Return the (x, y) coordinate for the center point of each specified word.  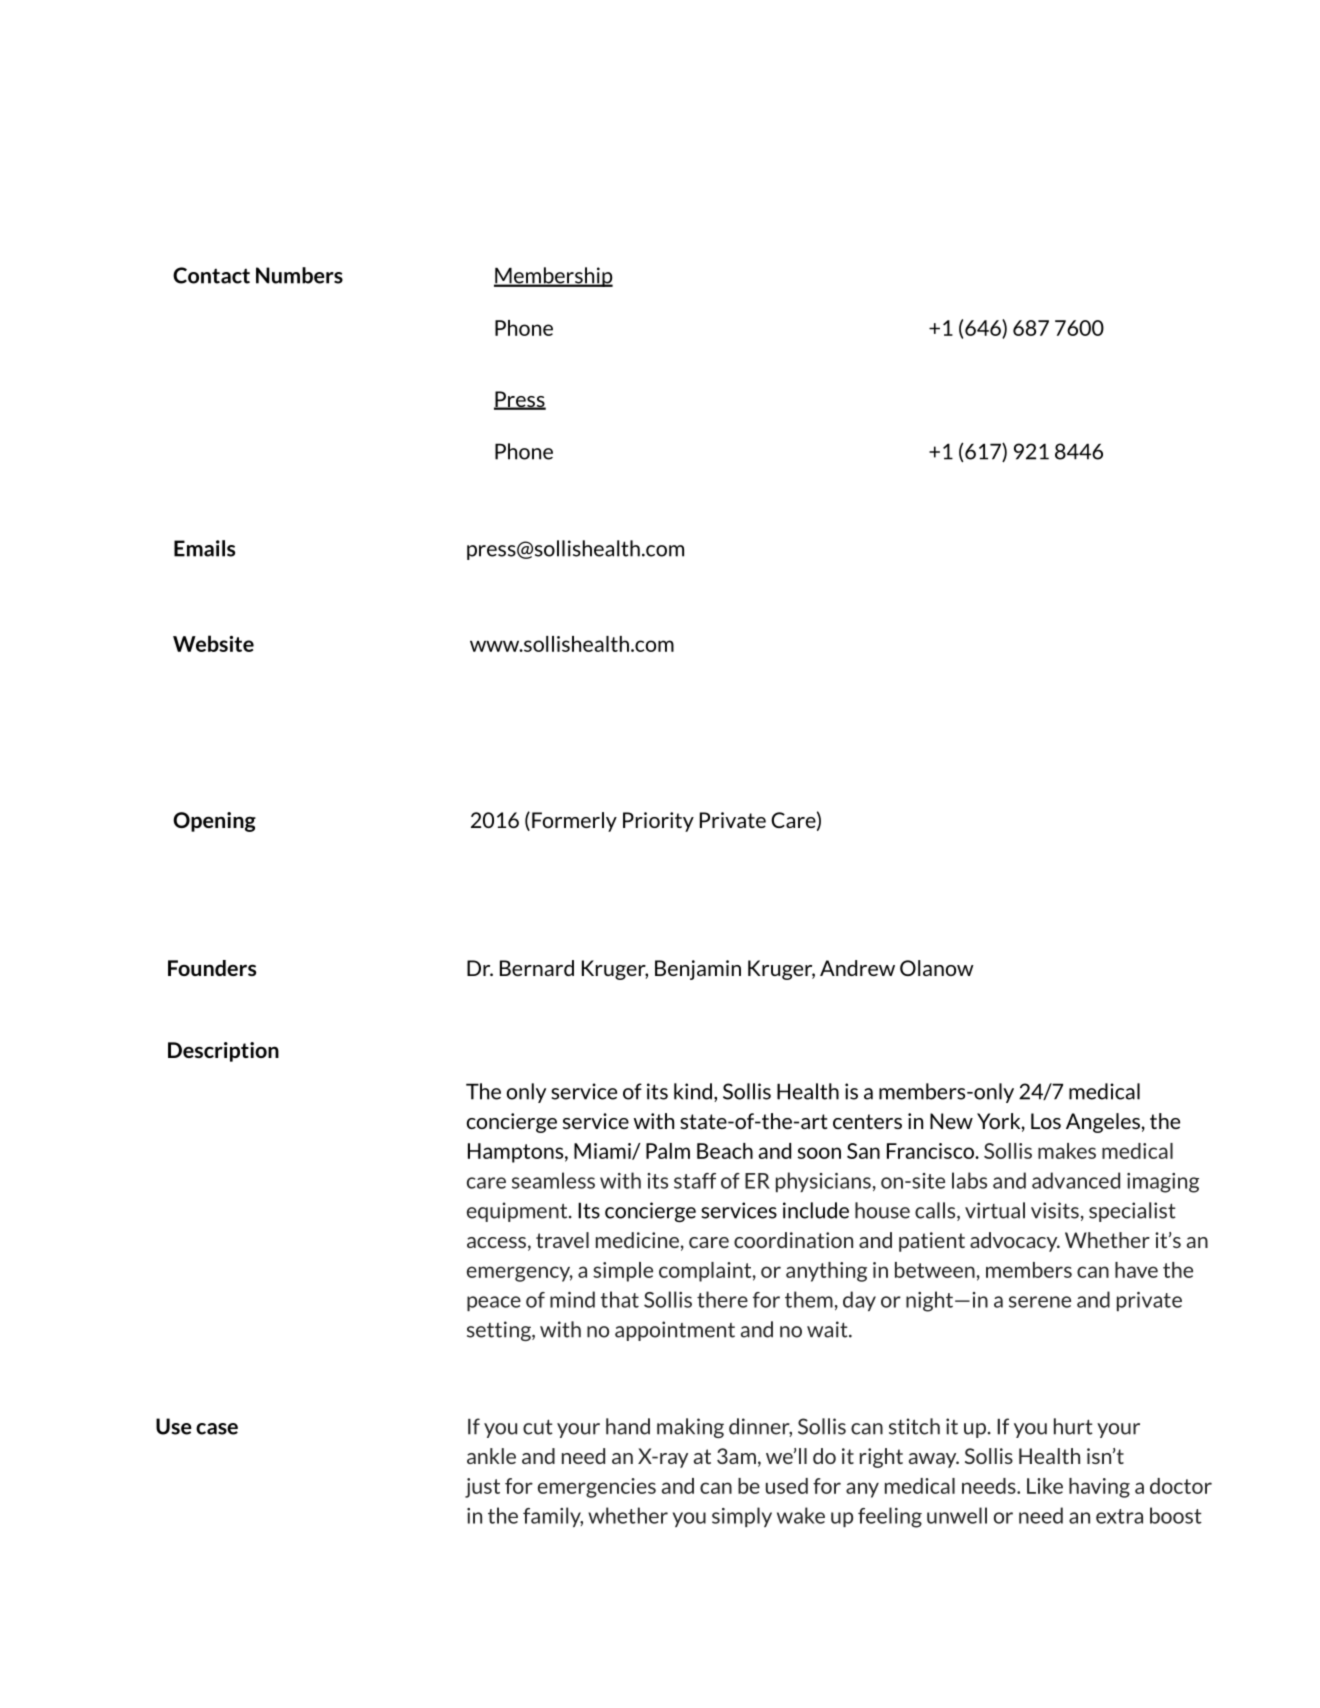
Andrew (857, 968)
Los (1046, 1121)
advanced (1076, 1180)
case (217, 1429)
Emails (204, 548)
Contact (211, 275)
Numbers (299, 275)
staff (695, 1181)
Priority (658, 822)
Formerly (574, 822)
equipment (518, 1212)
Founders (212, 968)
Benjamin (698, 970)
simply (742, 1517)
